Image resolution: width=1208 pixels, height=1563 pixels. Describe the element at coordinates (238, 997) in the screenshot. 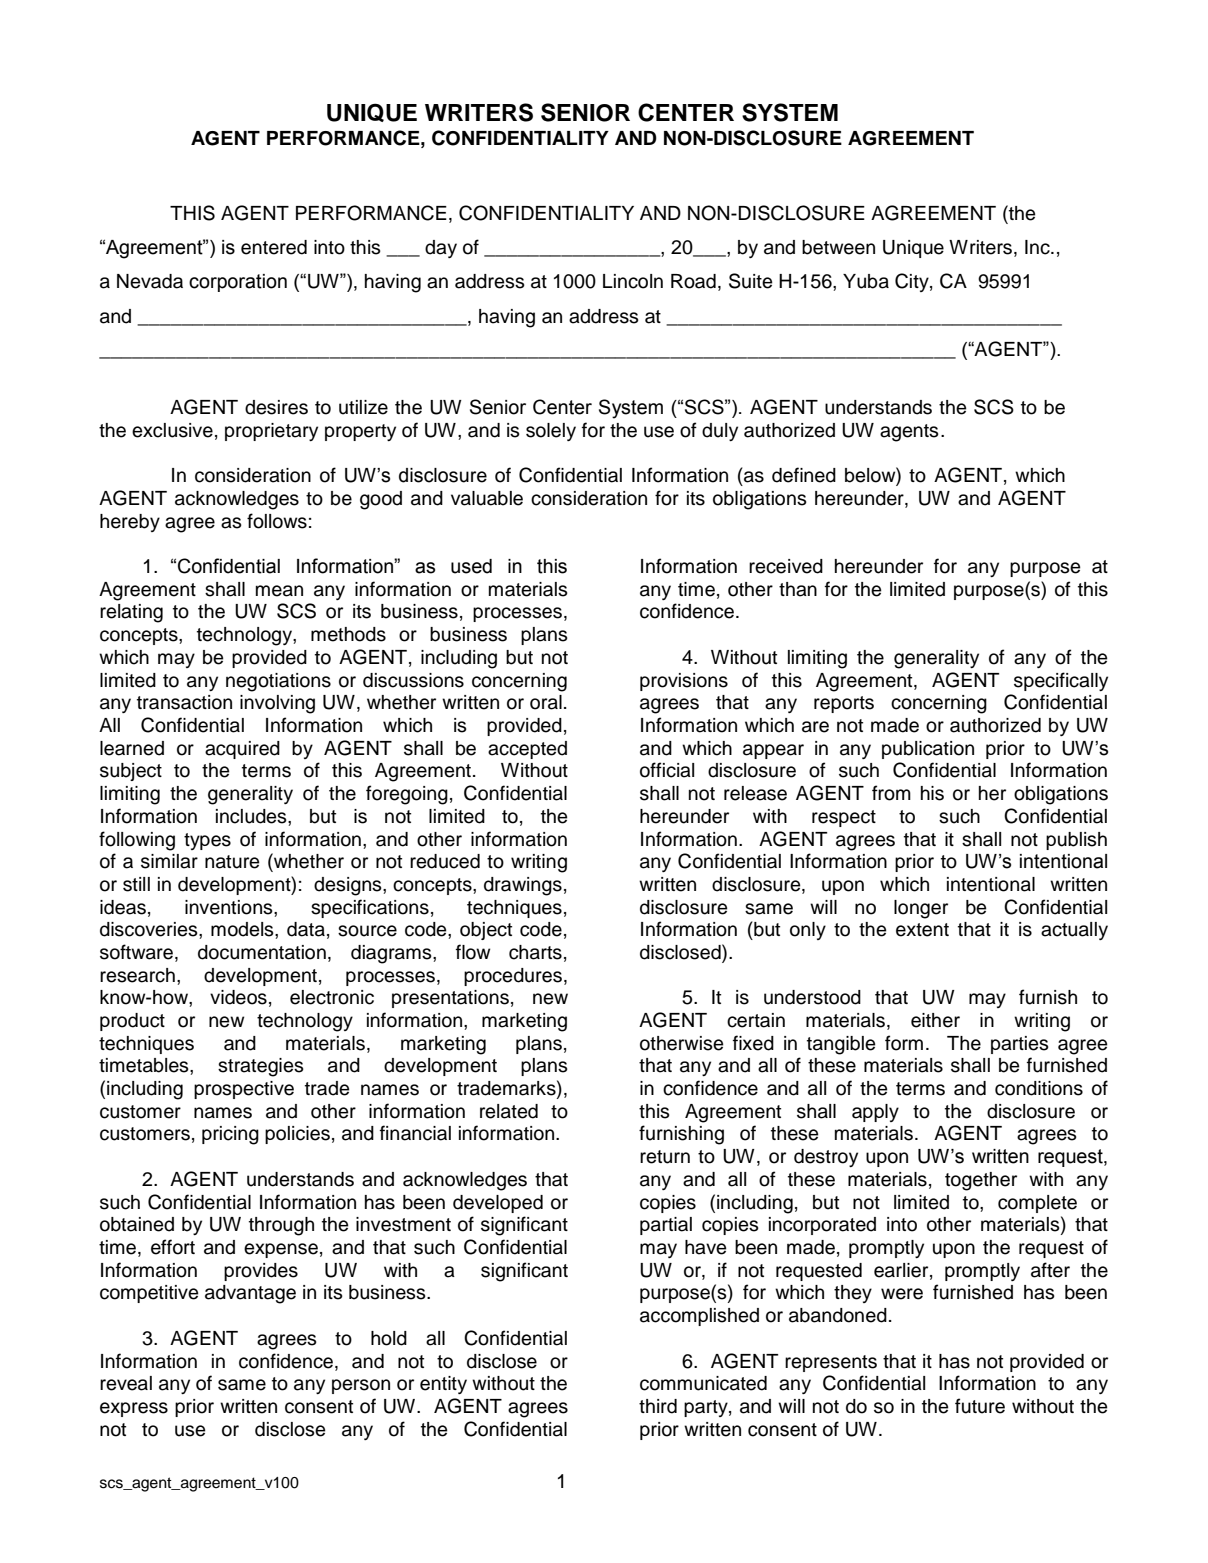

I see `videos` at that location.
